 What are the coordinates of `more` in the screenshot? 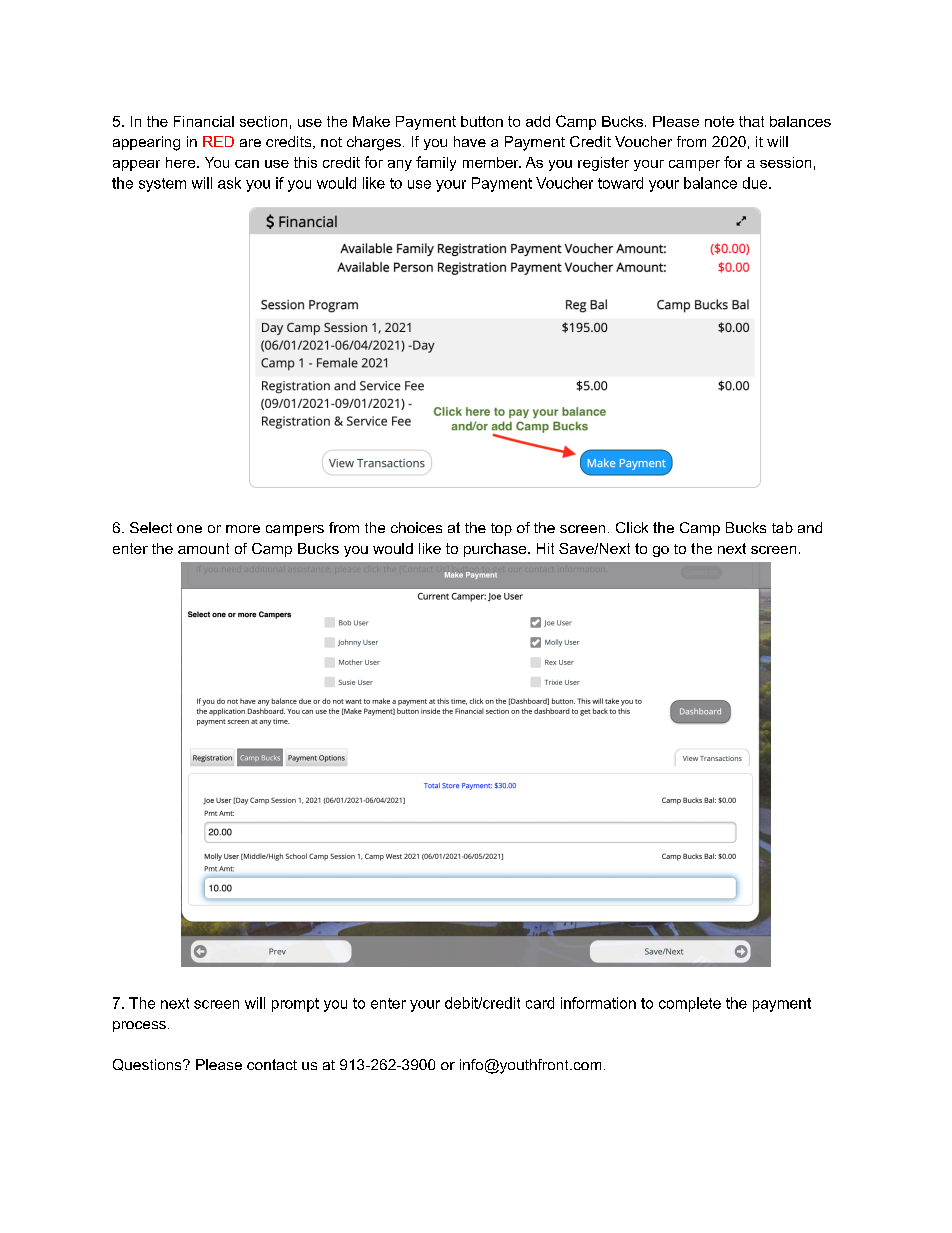 It's located at (243, 529).
